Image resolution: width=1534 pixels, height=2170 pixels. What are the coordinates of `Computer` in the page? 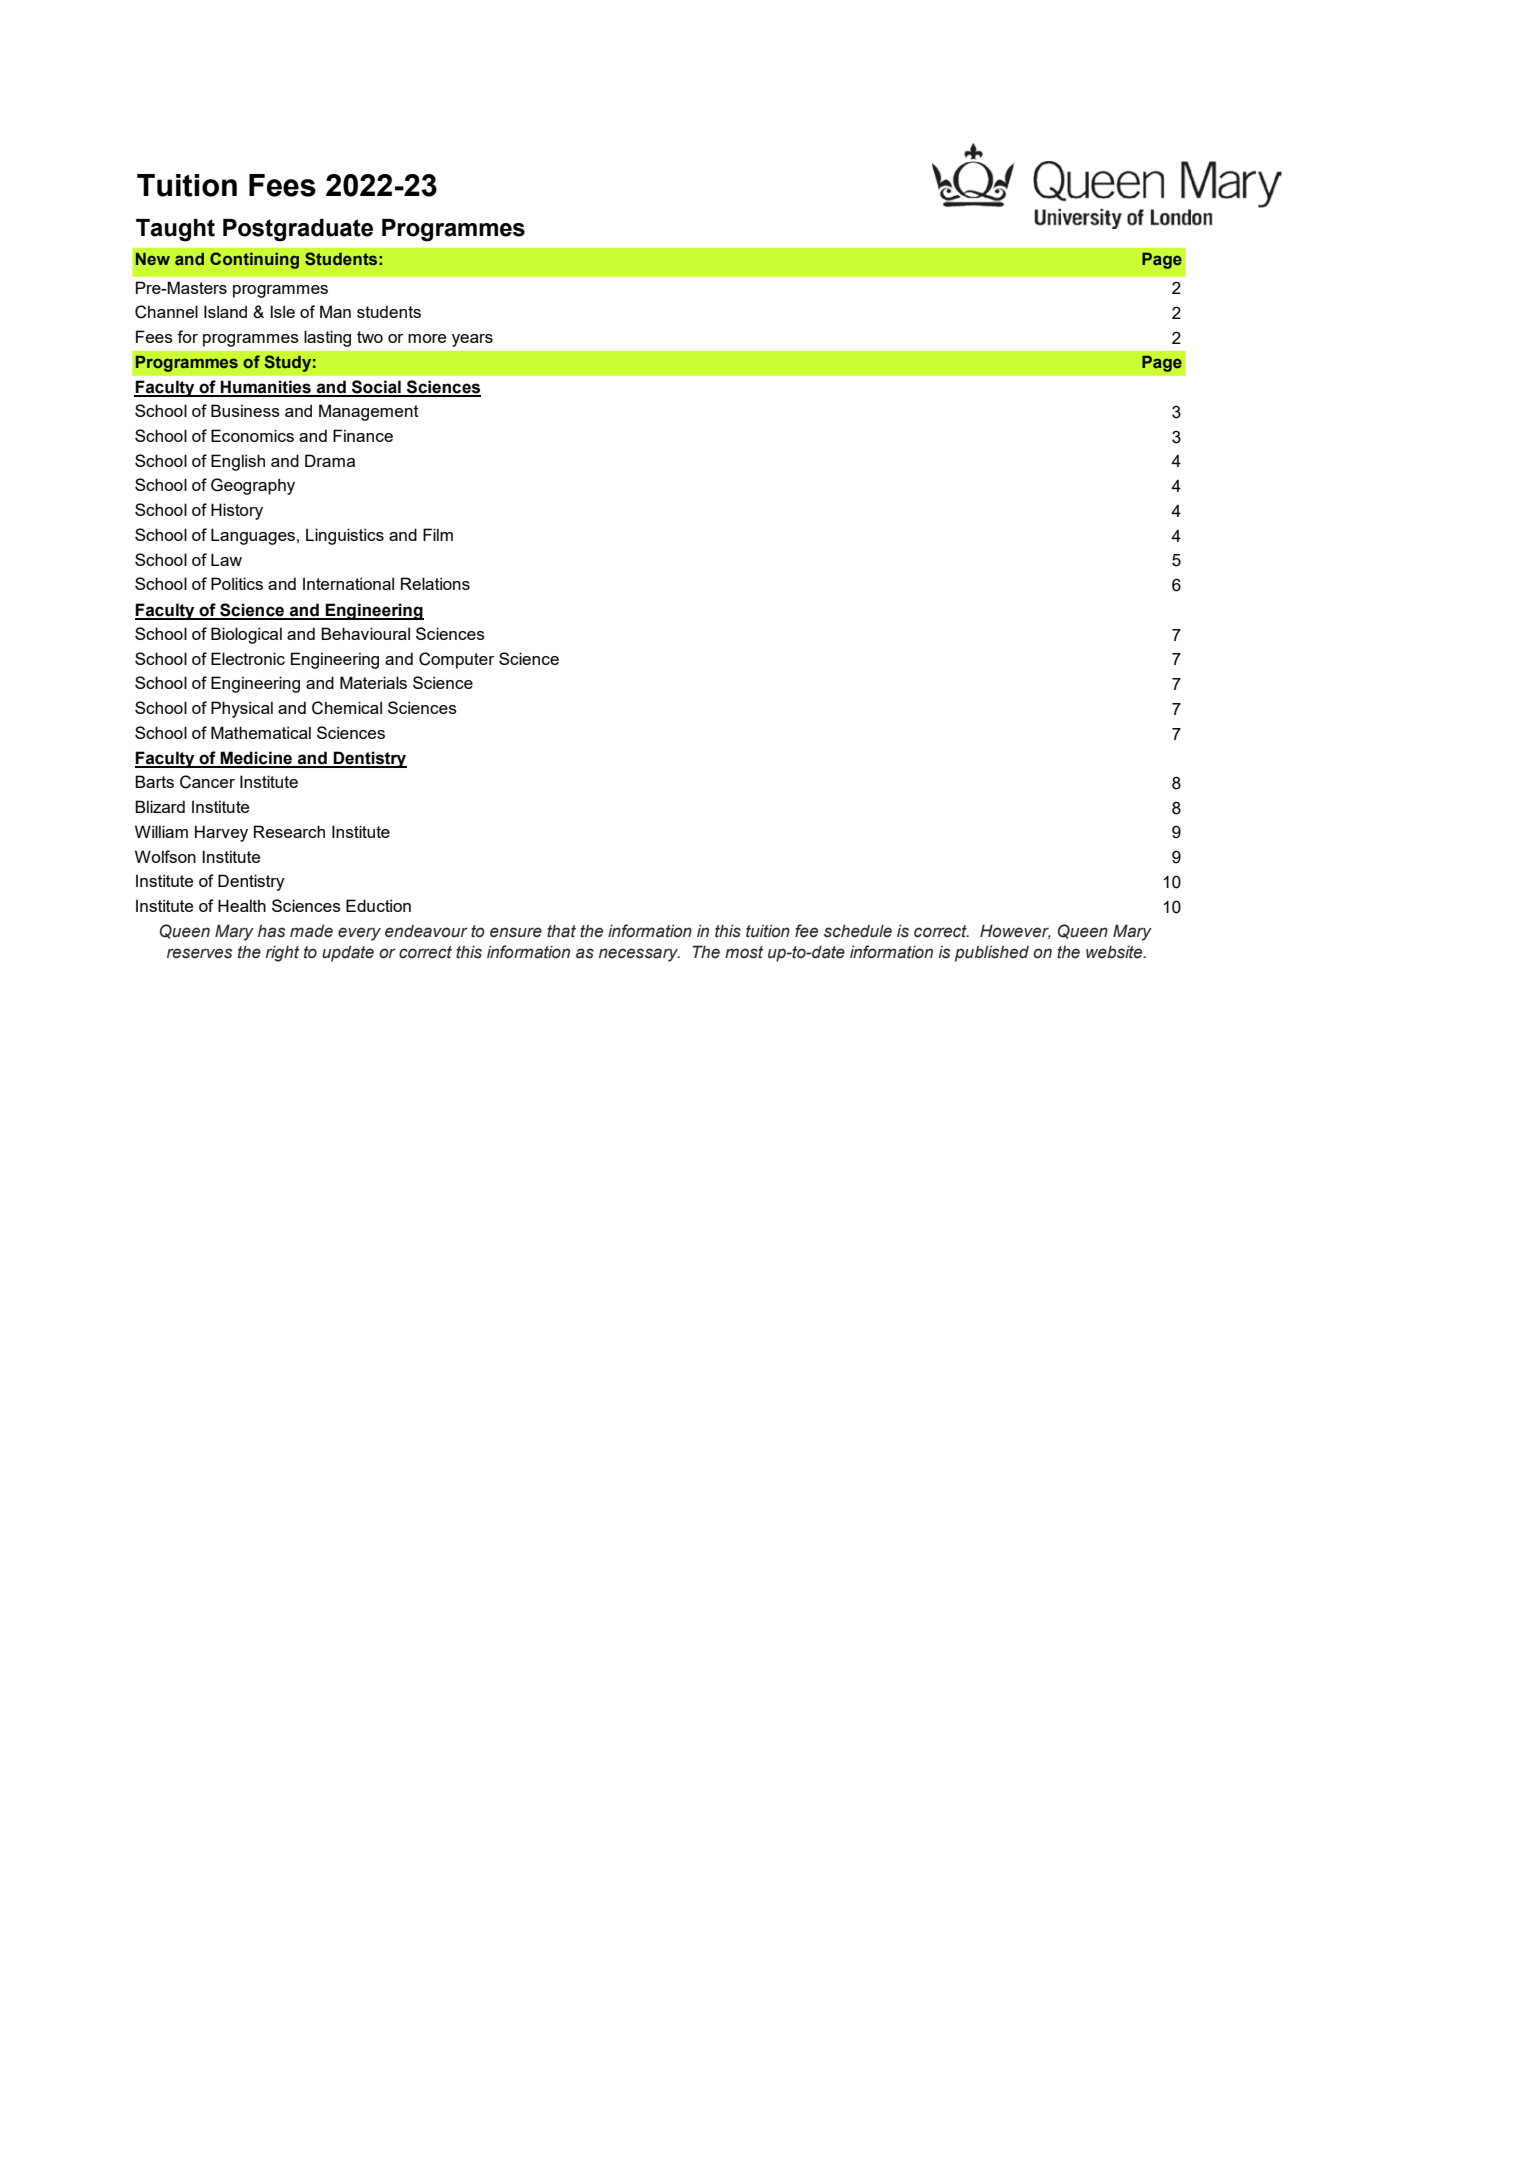 It's located at (456, 660).
